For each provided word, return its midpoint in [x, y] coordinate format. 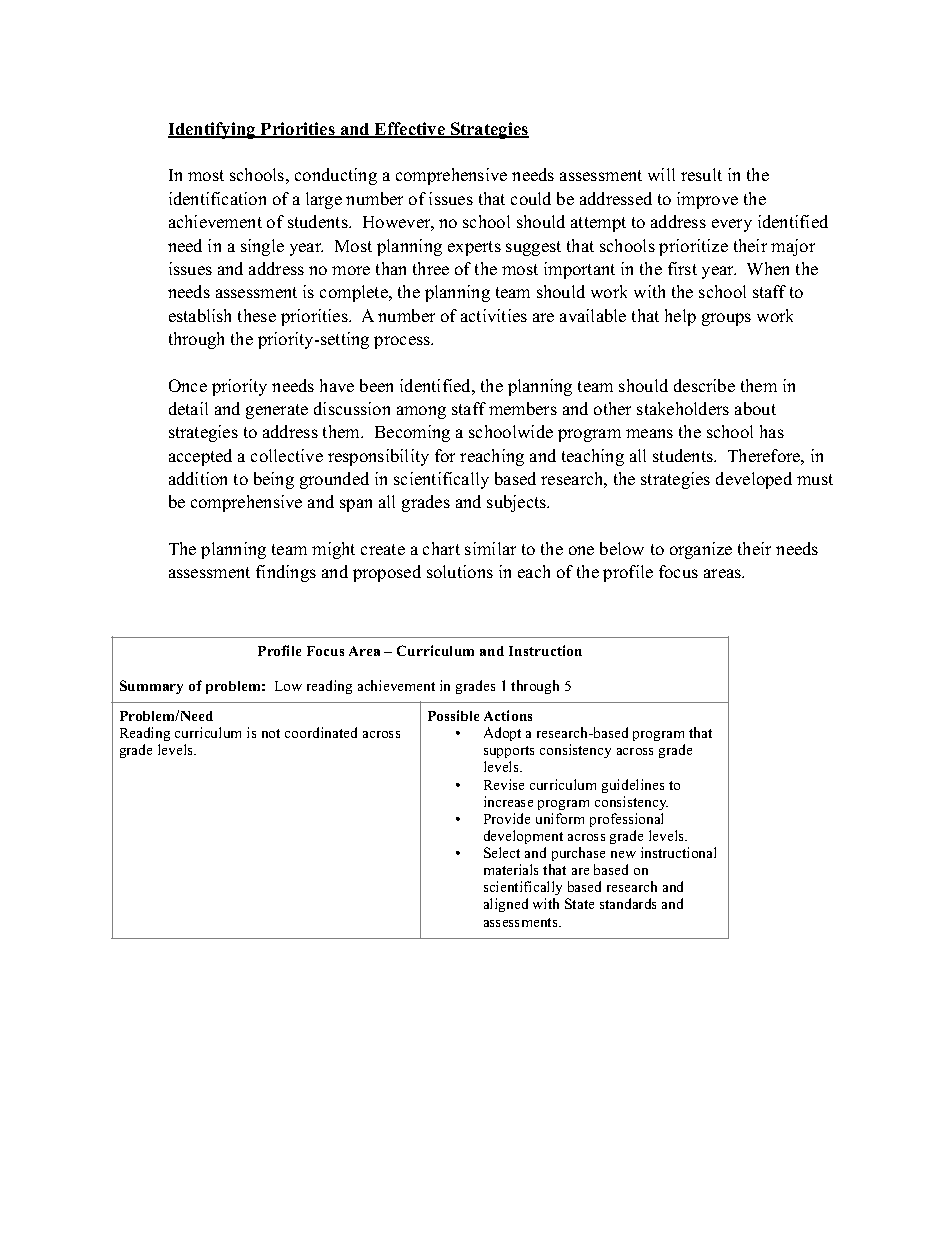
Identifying [213, 130]
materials [511, 869]
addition [198, 478]
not [271, 733]
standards [628, 903]
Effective [410, 130]
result [701, 174]
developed [754, 480]
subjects [518, 503]
